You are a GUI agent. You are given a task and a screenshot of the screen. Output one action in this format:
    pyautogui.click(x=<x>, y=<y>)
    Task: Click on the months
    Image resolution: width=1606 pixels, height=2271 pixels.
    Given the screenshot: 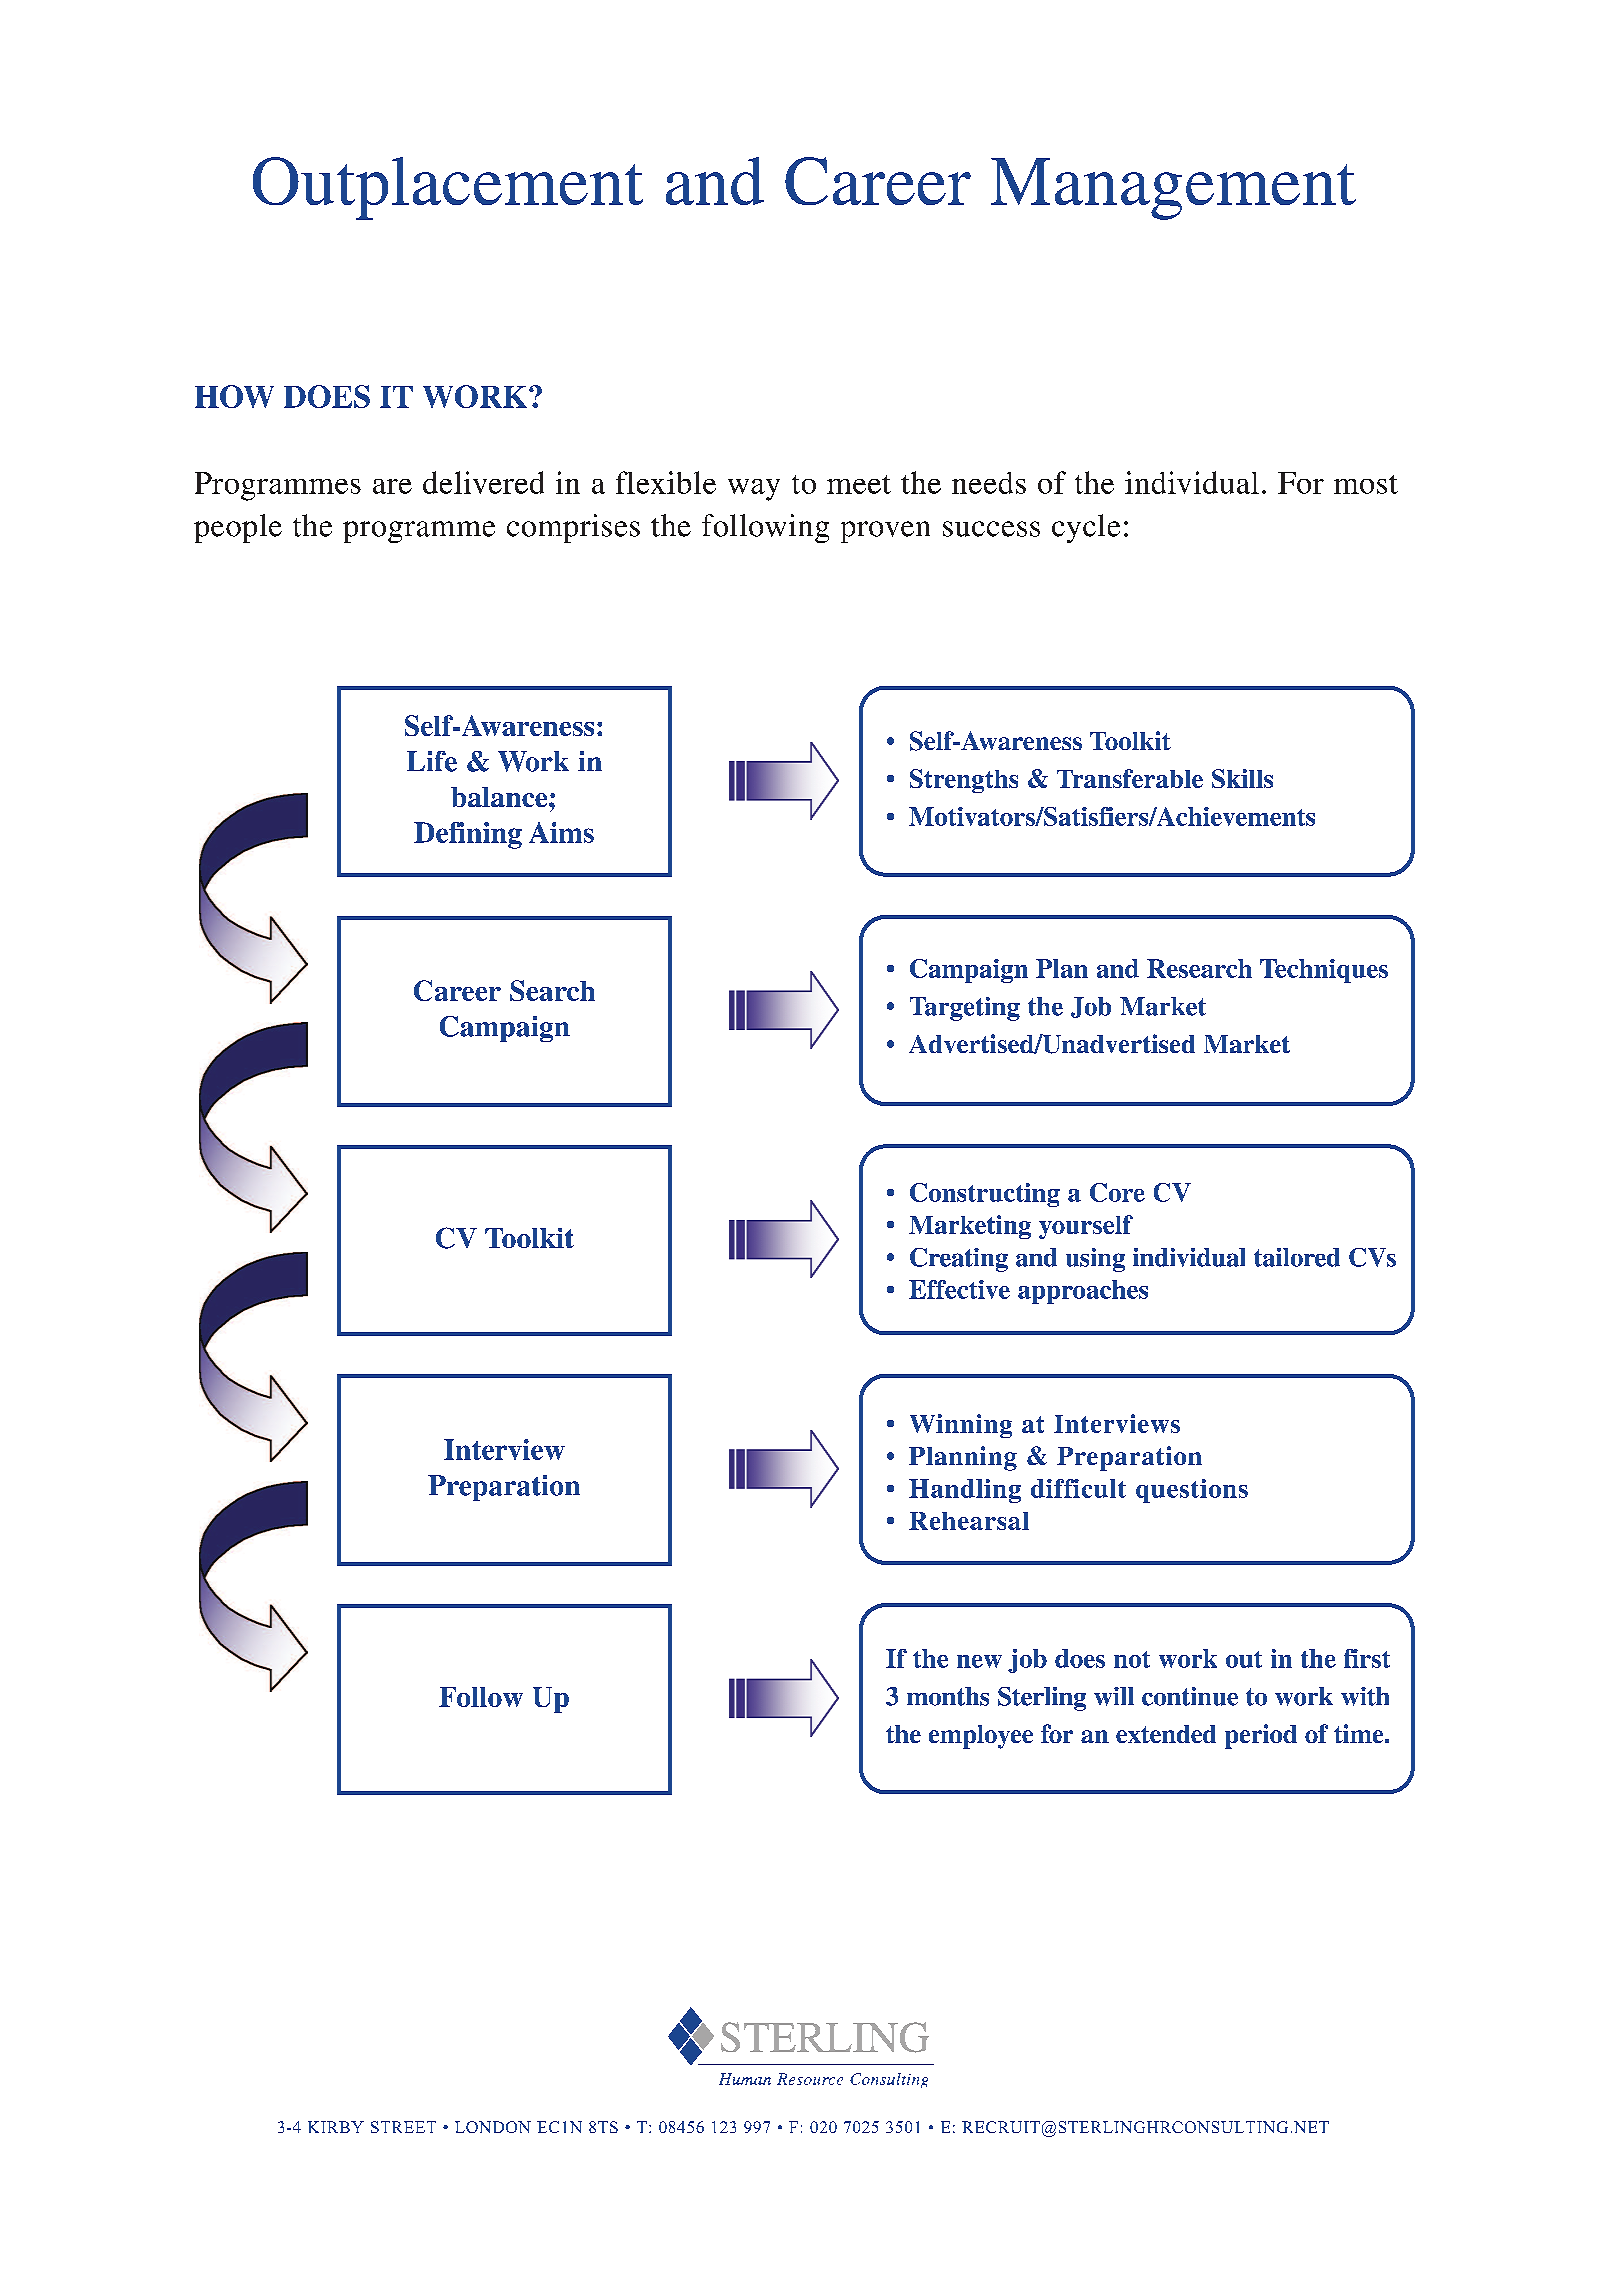 What is the action you would take?
    pyautogui.click(x=948, y=1696)
